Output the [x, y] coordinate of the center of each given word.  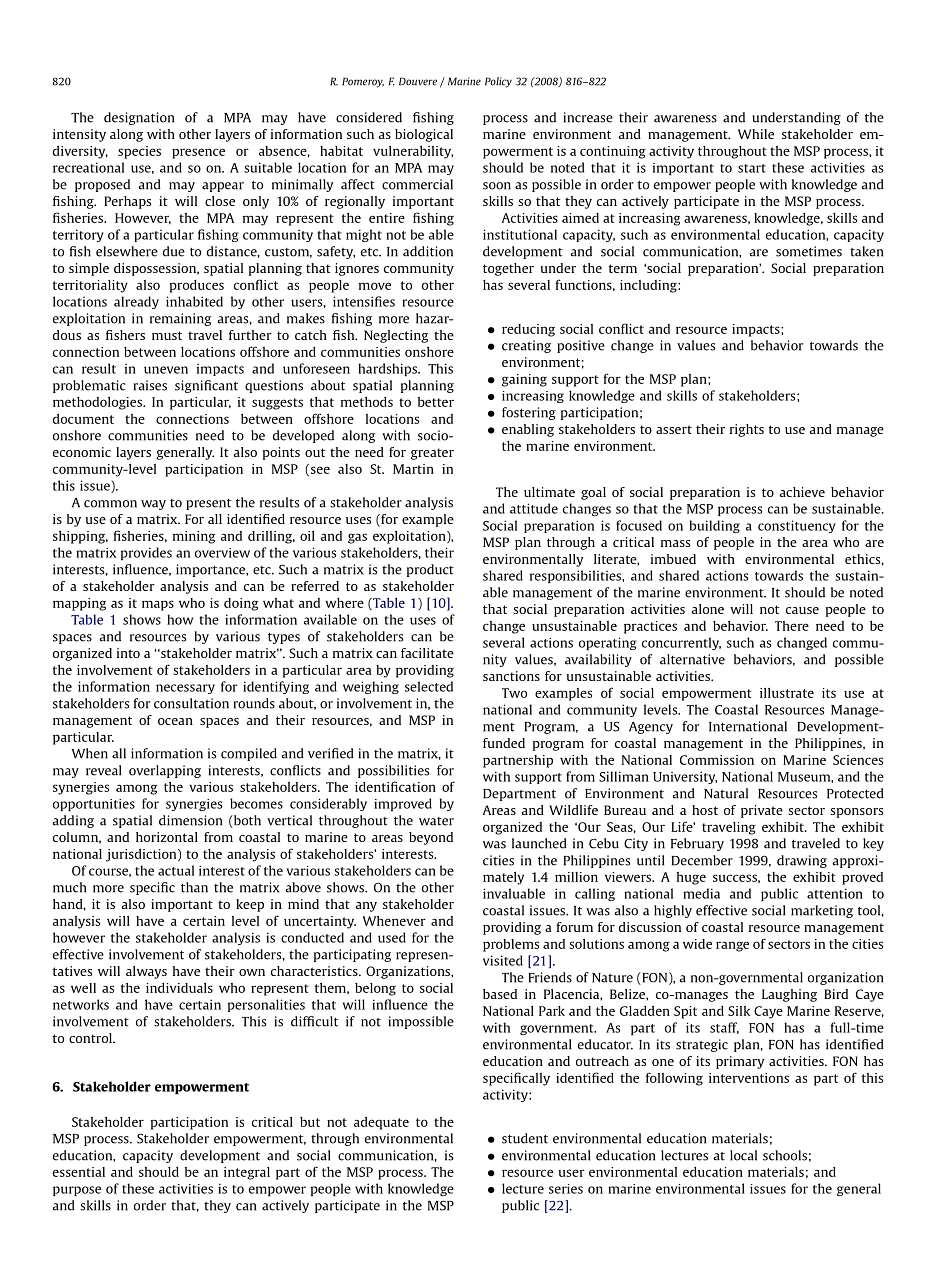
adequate [381, 1123]
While [756, 134]
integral [247, 1173]
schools [785, 1155]
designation [139, 118]
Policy [498, 82]
